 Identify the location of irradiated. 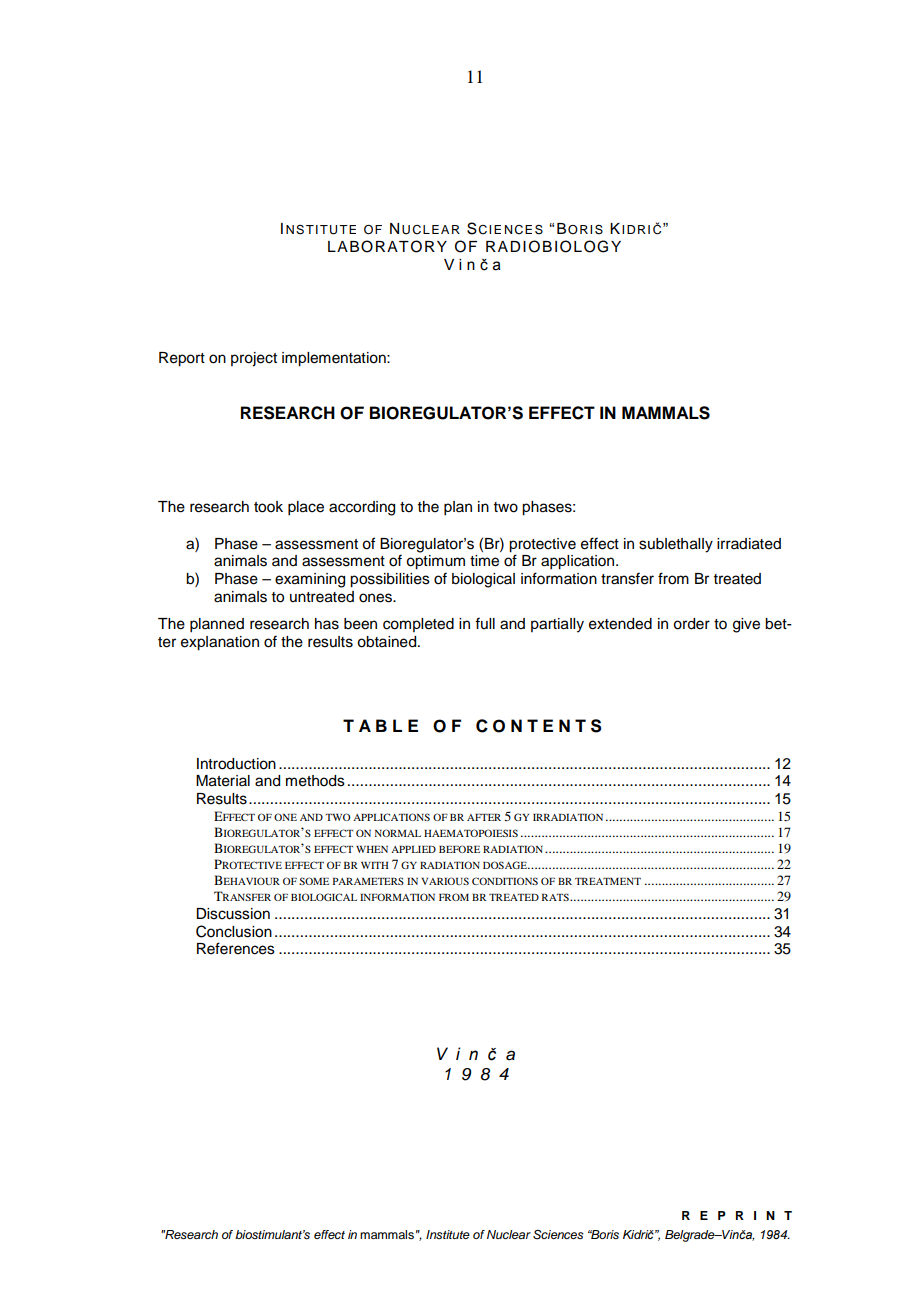
(749, 544).
